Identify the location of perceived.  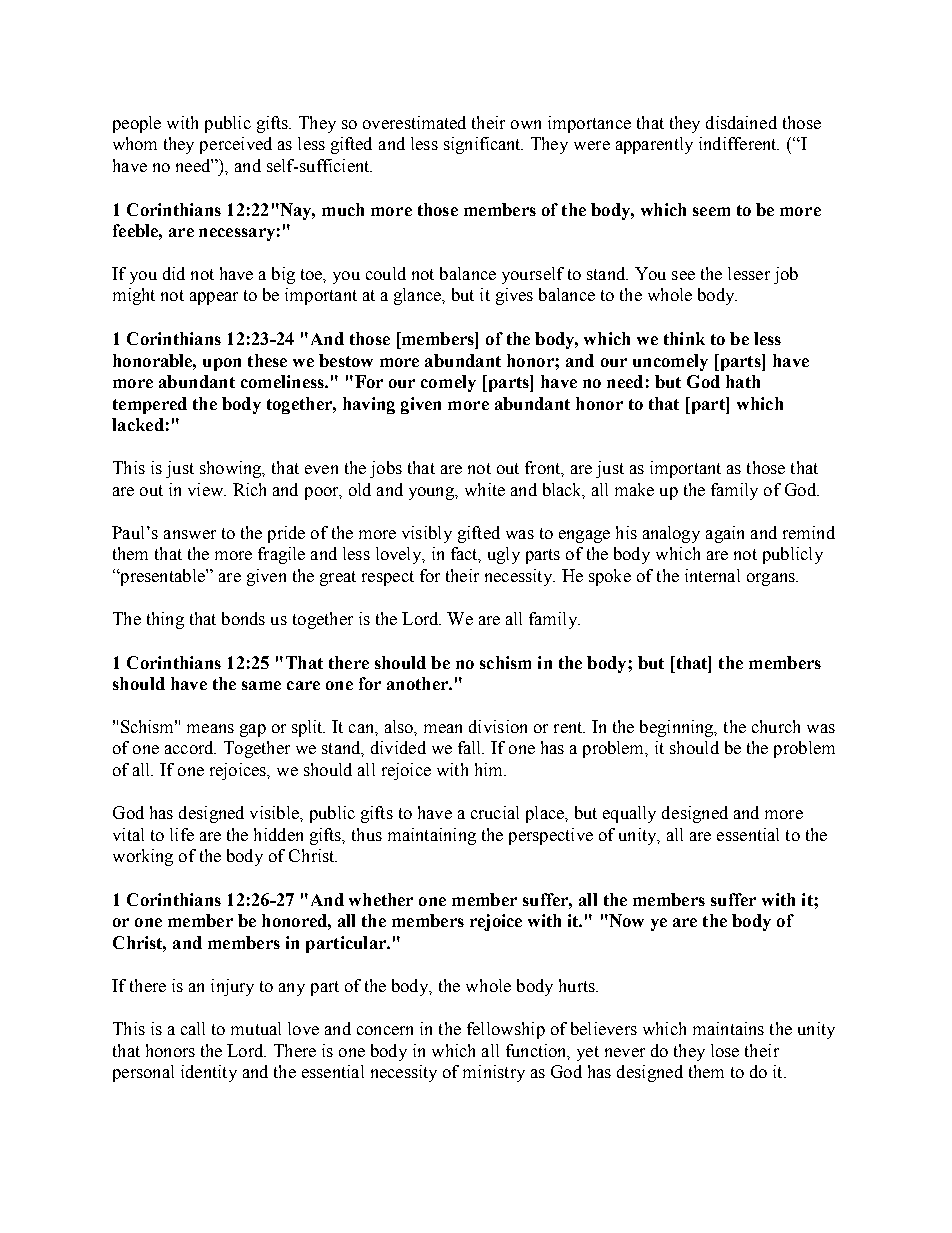
(236, 145).
